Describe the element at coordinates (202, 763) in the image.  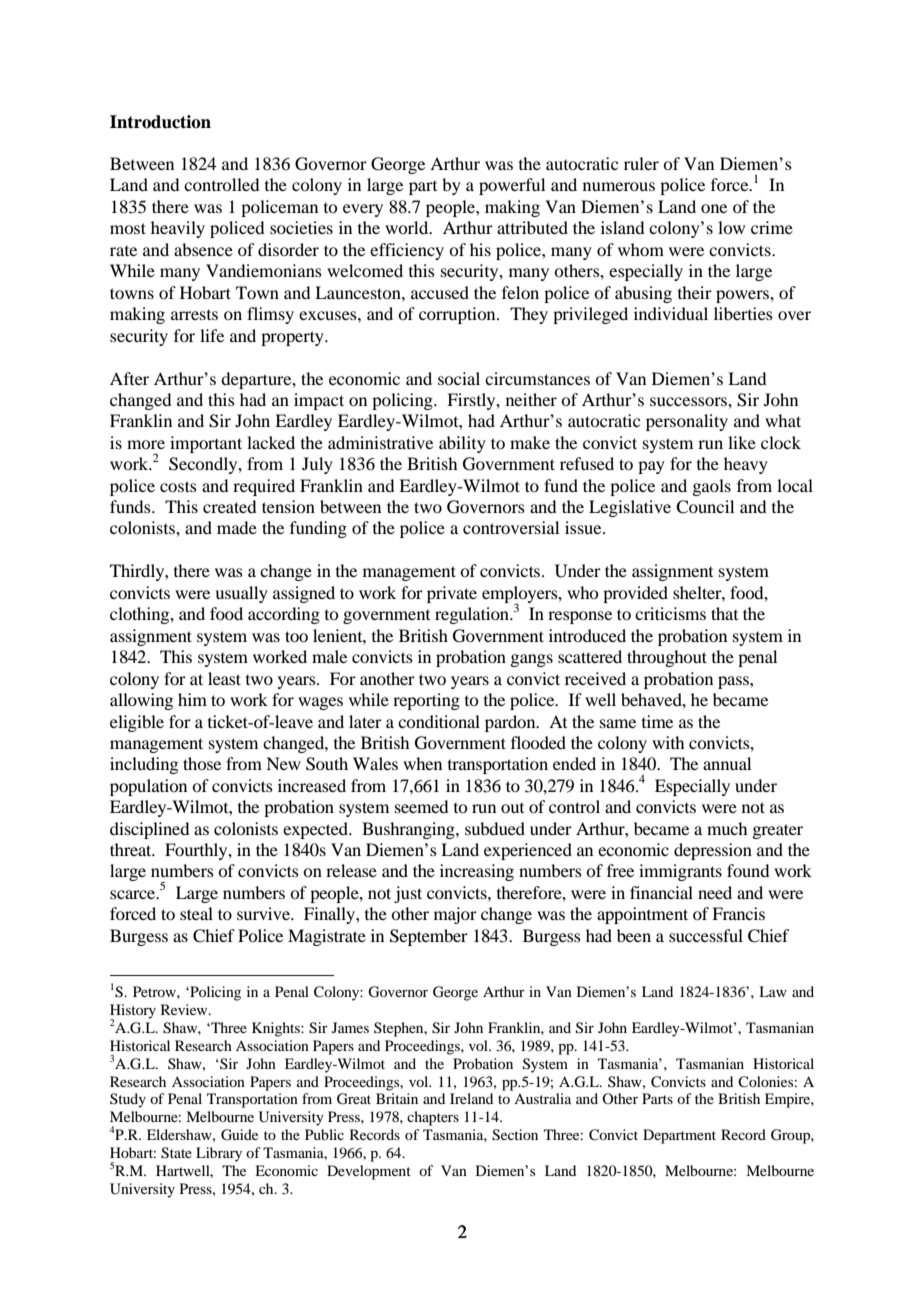
I see `those` at that location.
